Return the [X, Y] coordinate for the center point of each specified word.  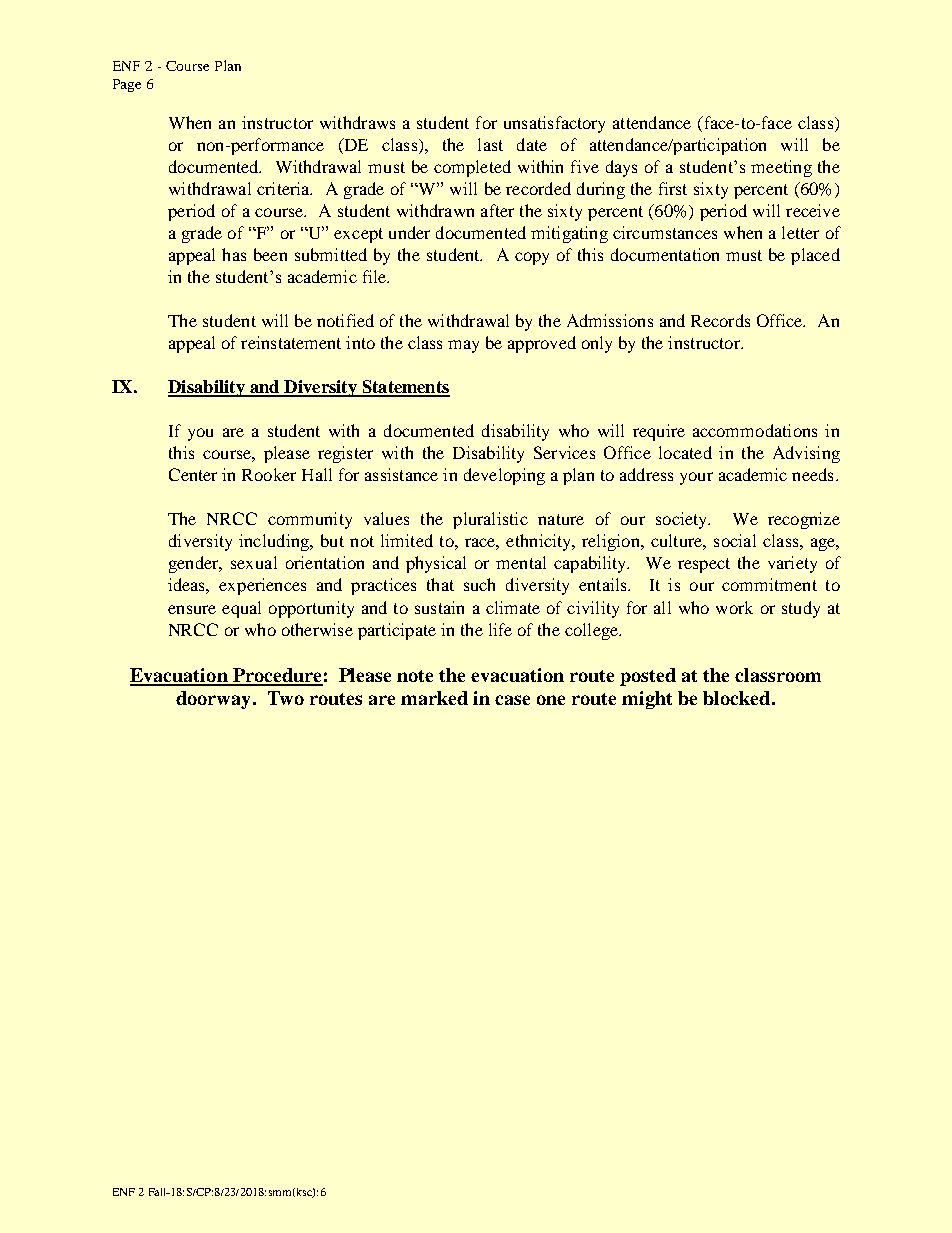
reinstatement [291, 342]
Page [127, 85]
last [490, 144]
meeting [781, 168]
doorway [215, 700]
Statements [405, 388]
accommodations [755, 430]
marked [434, 698]
